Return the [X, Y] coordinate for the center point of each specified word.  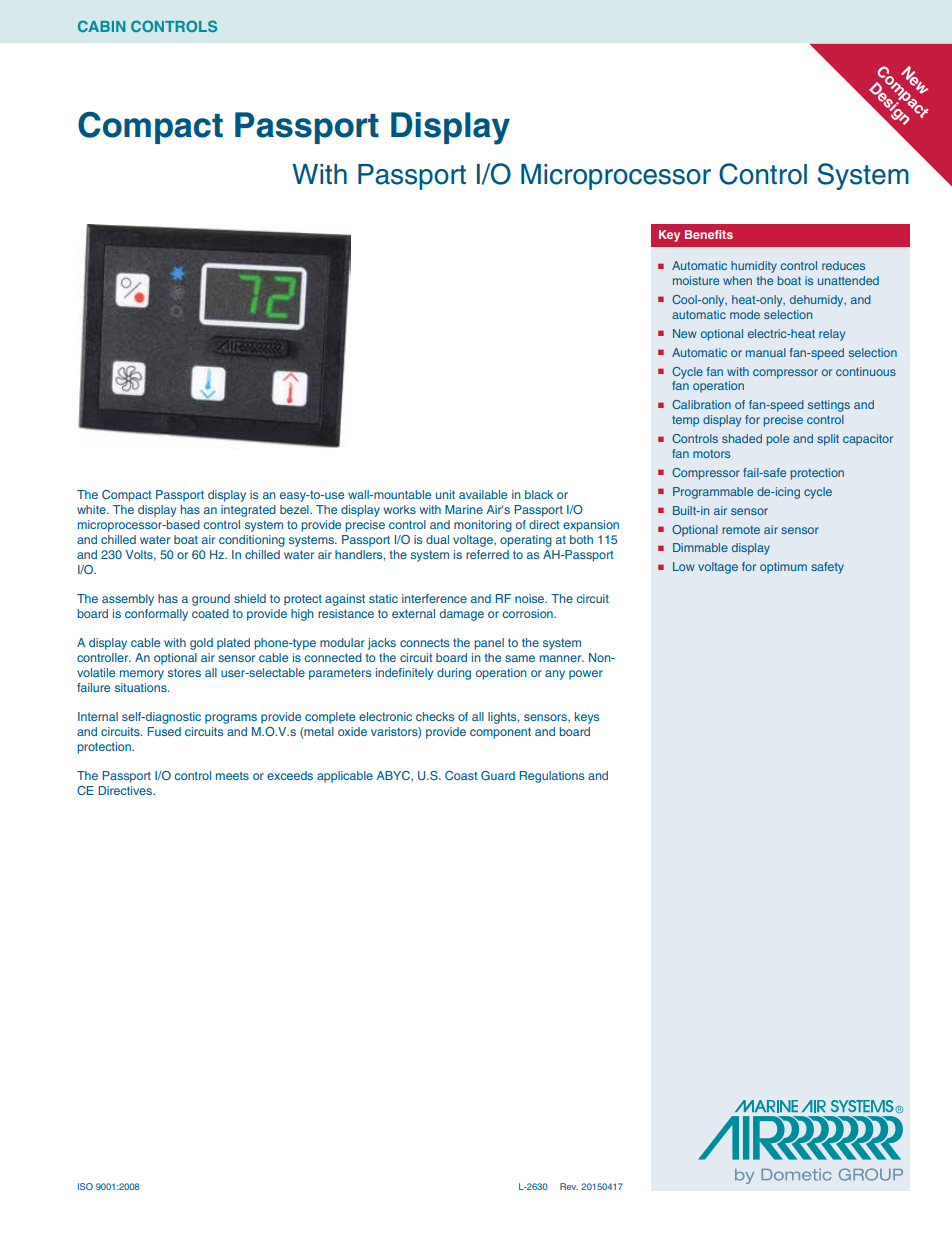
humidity [754, 267]
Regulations [552, 777]
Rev [569, 1186]
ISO [85, 1186]
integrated [248, 511]
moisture [696, 280]
